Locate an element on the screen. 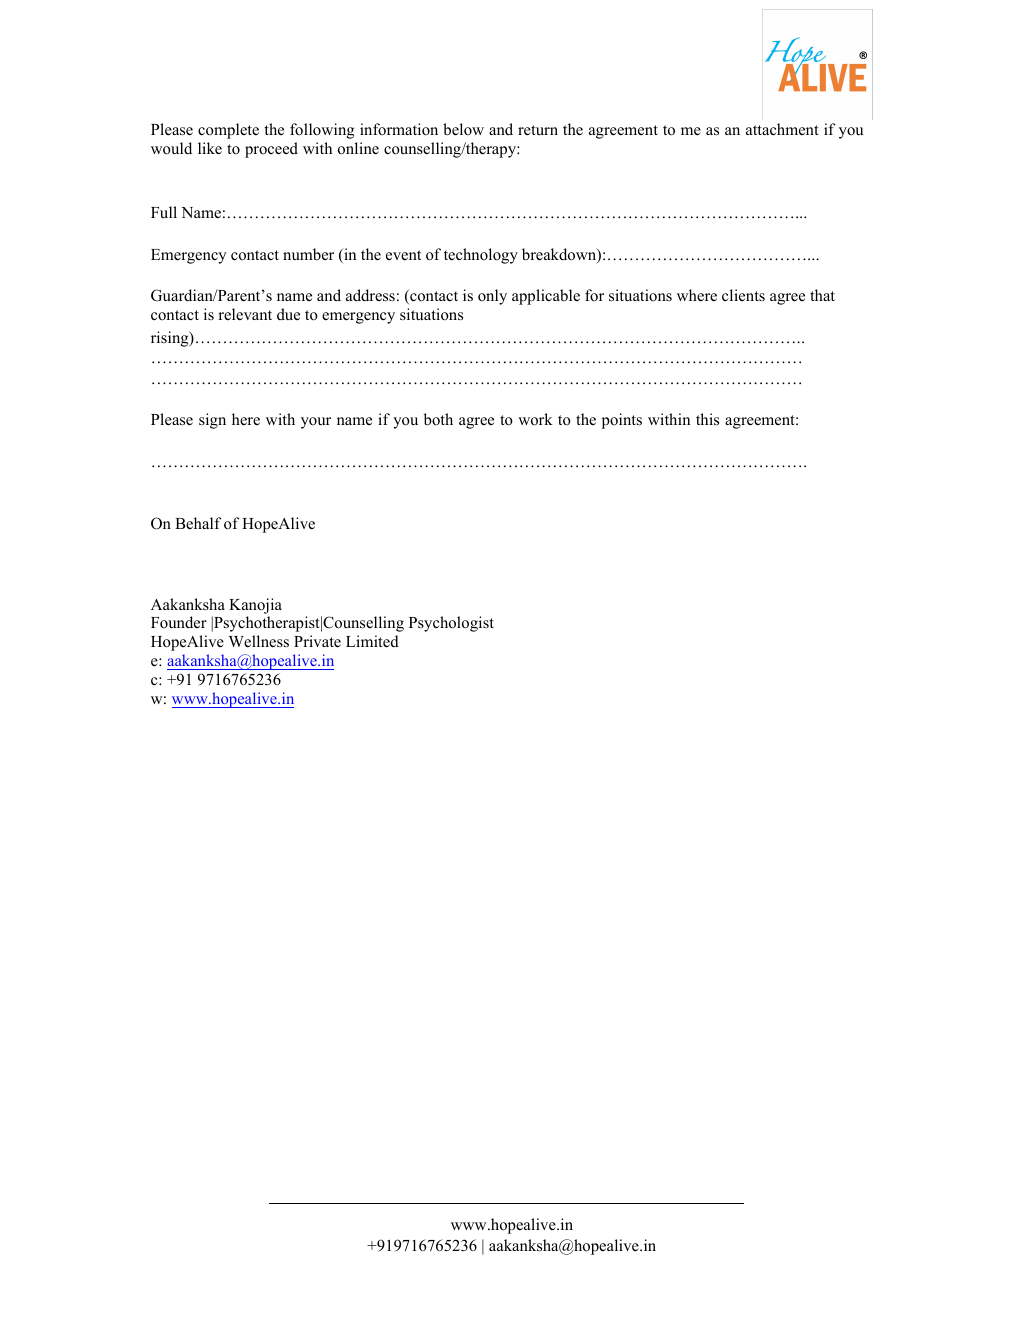 The height and width of the screenshot is (1325, 1024). attachment is located at coordinates (782, 129).
